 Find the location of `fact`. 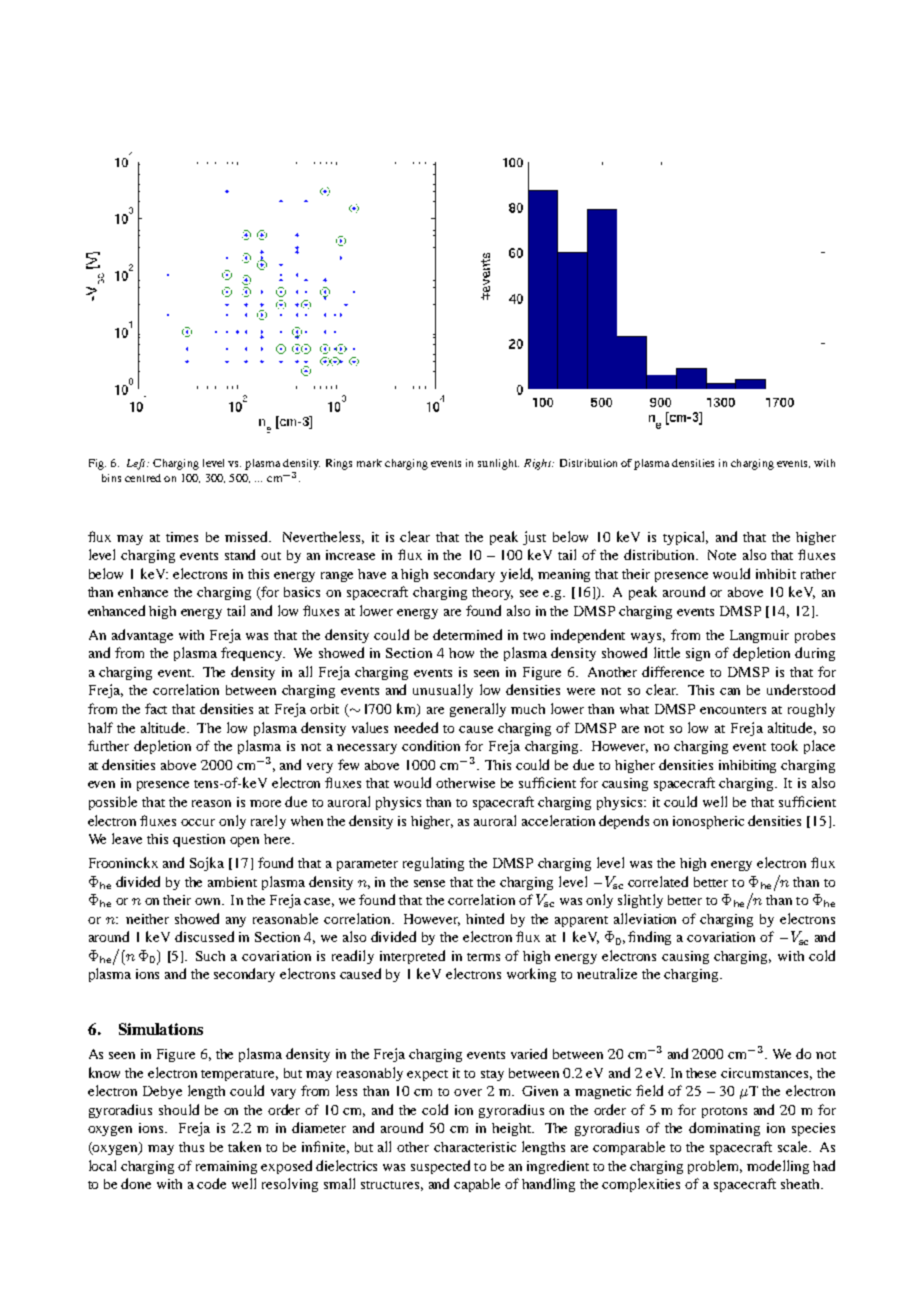

fact is located at coordinates (156, 708).
